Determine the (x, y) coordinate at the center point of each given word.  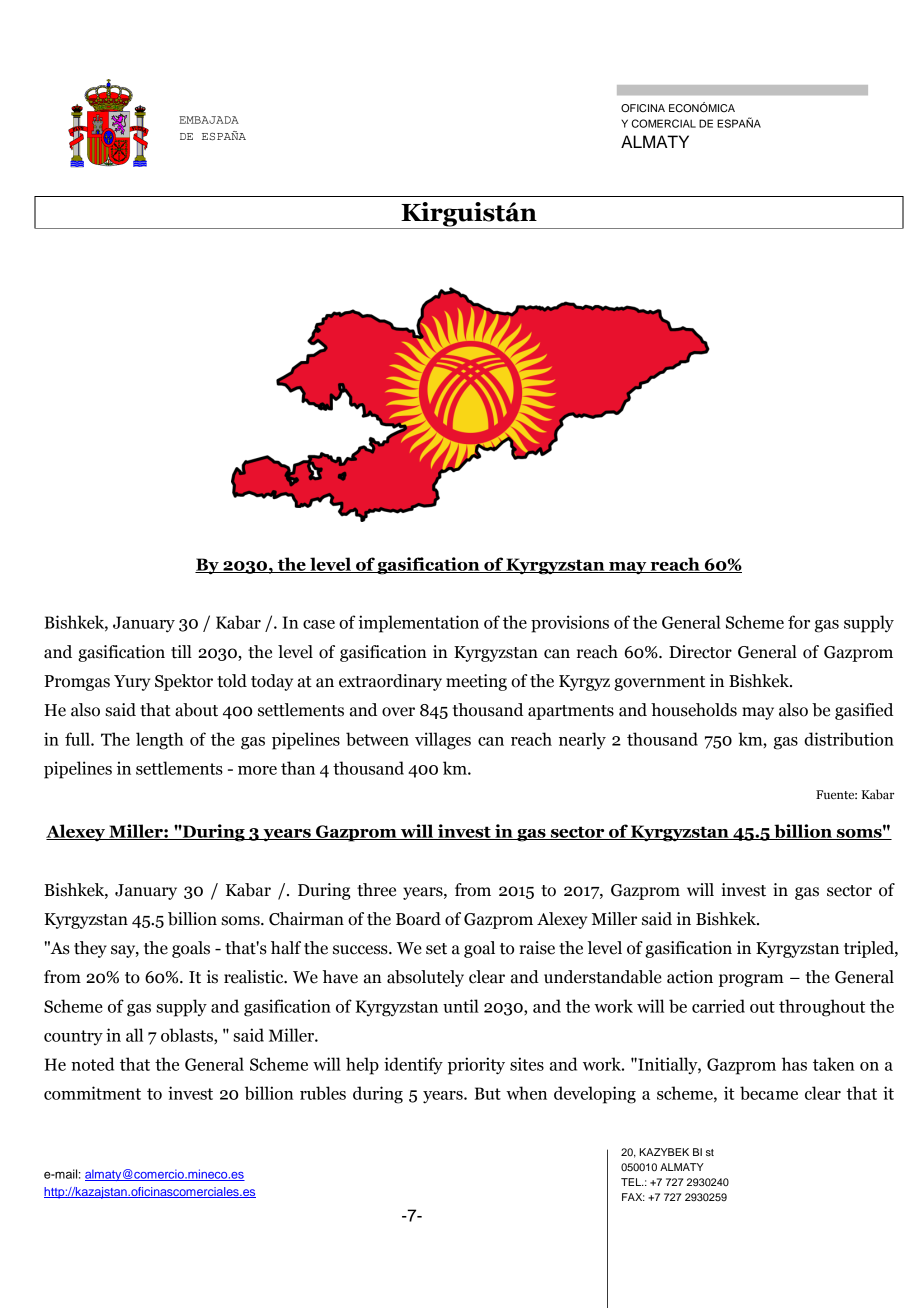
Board (418, 919)
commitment (92, 1093)
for (799, 622)
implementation (418, 624)
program (751, 980)
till (181, 652)
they (90, 949)
